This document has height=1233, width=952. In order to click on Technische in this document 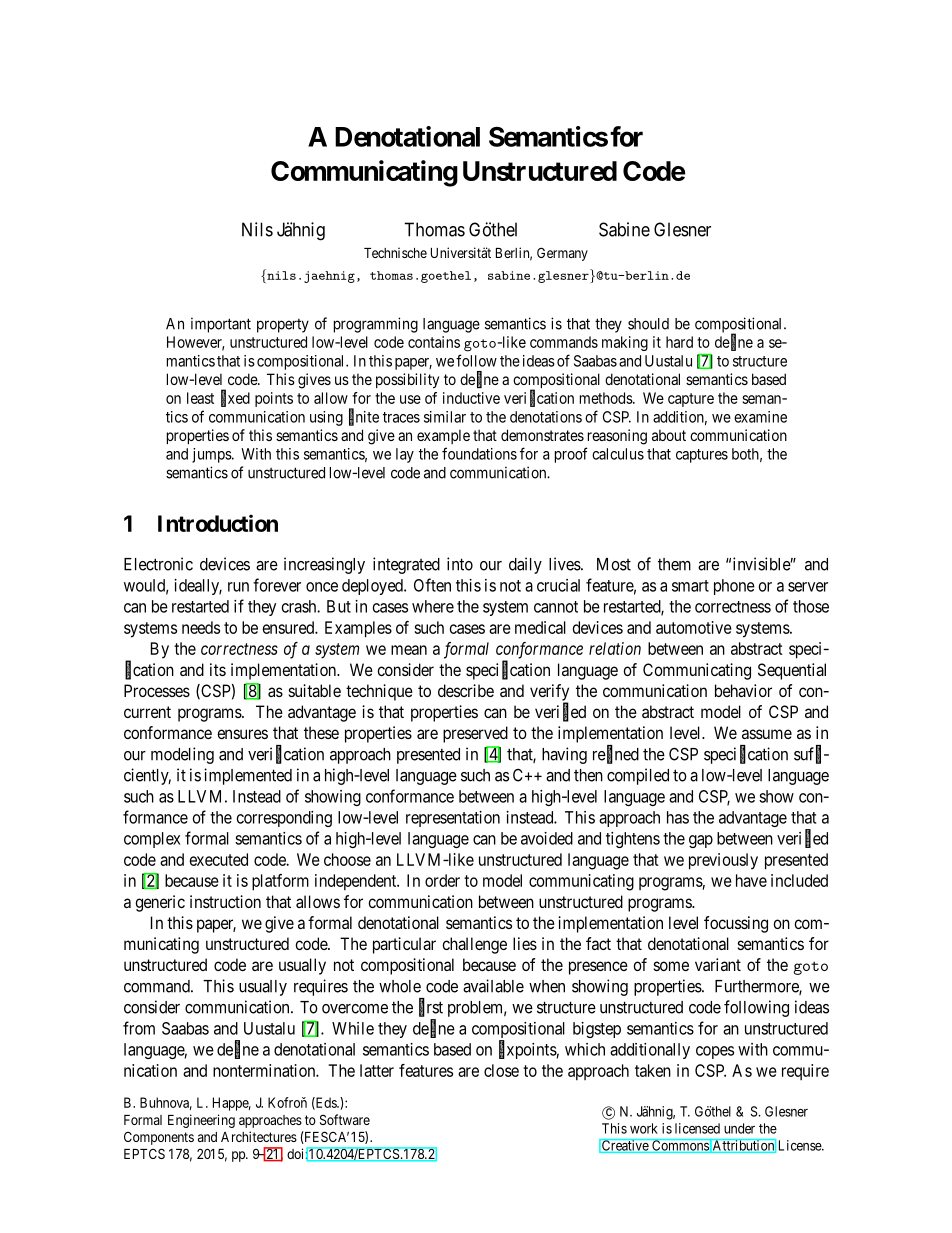, I will do `click(395, 252)`.
